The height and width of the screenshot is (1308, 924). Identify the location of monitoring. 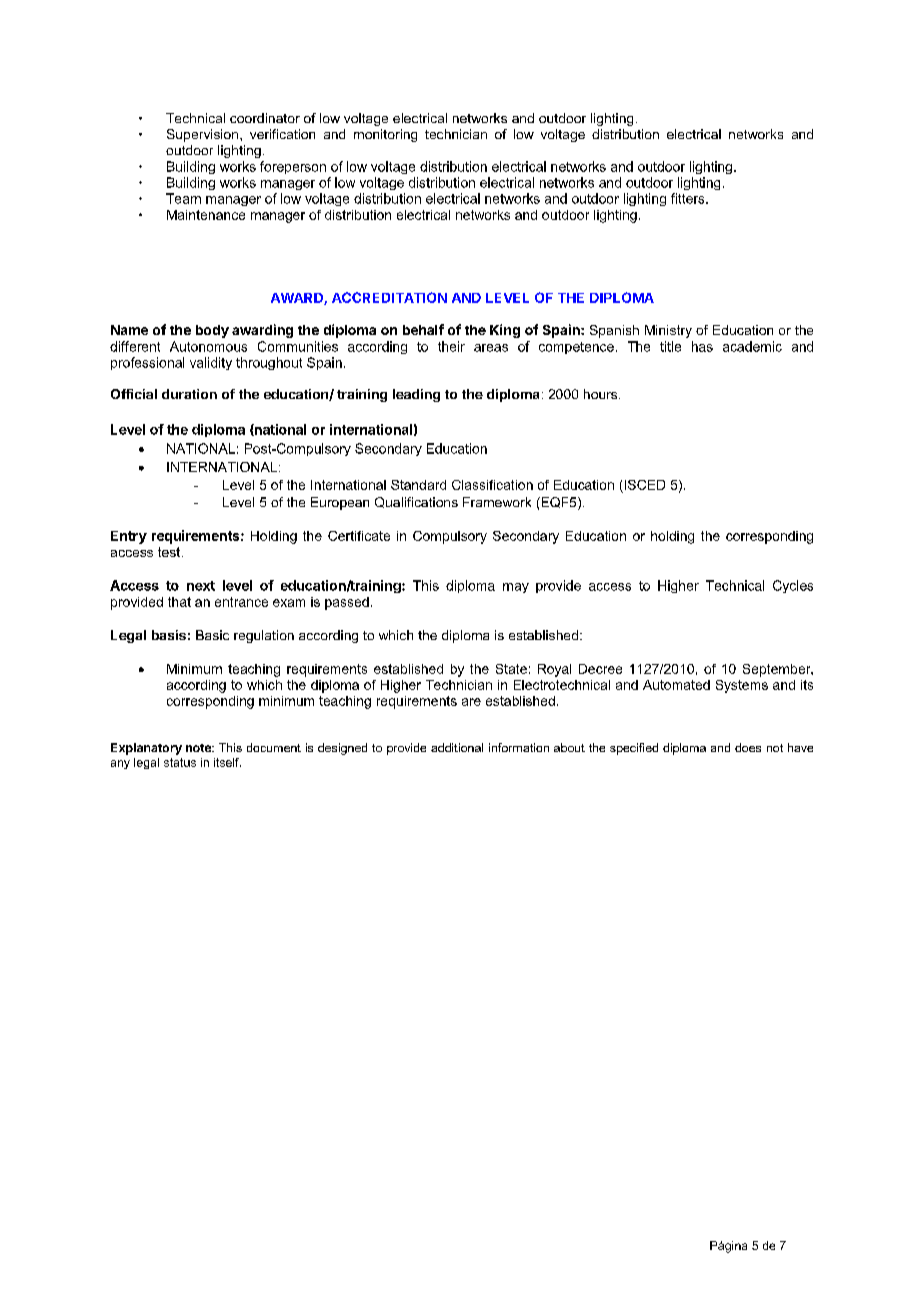
(385, 135).
